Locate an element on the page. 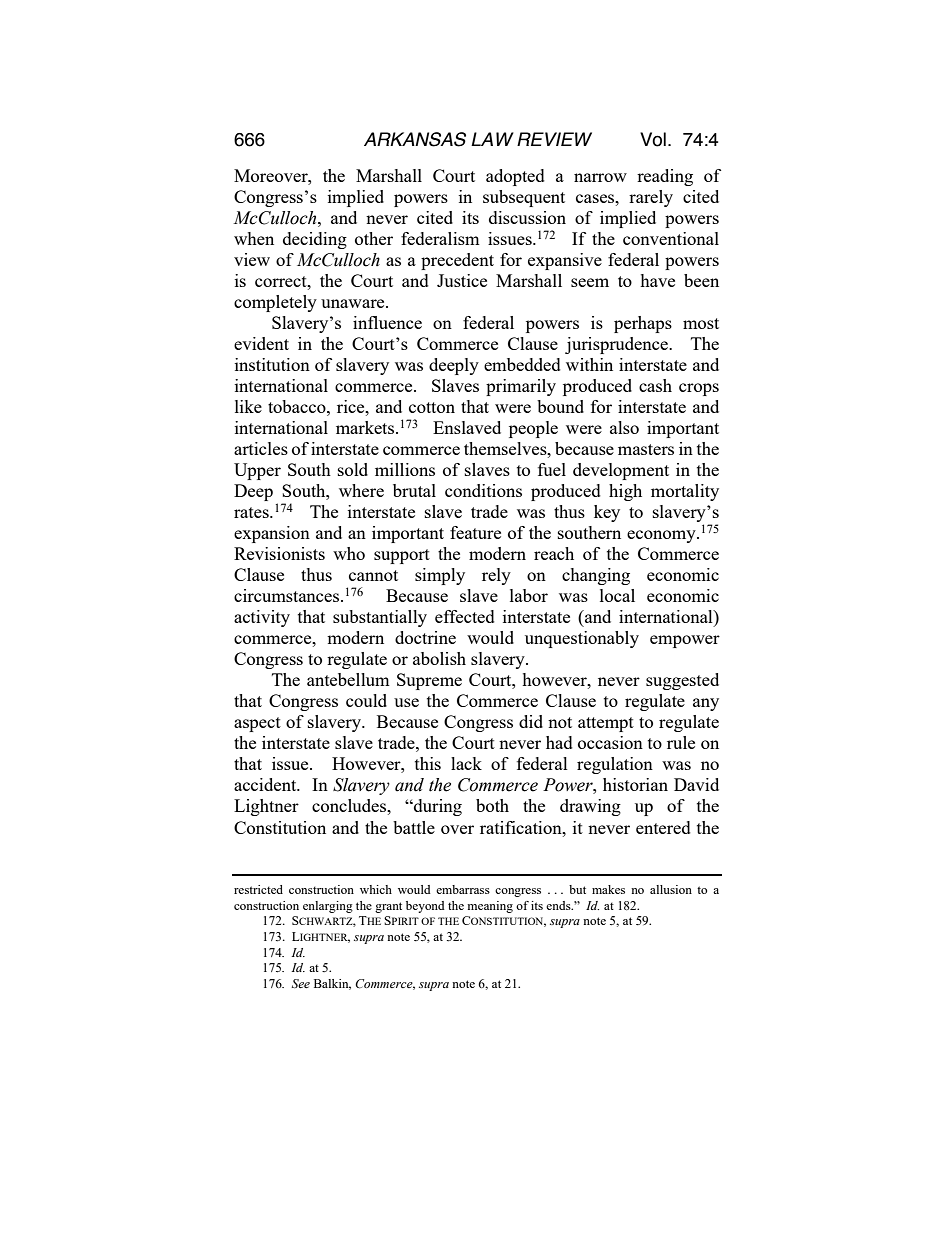 The height and width of the document is (1233, 952). deciding is located at coordinates (315, 240).
